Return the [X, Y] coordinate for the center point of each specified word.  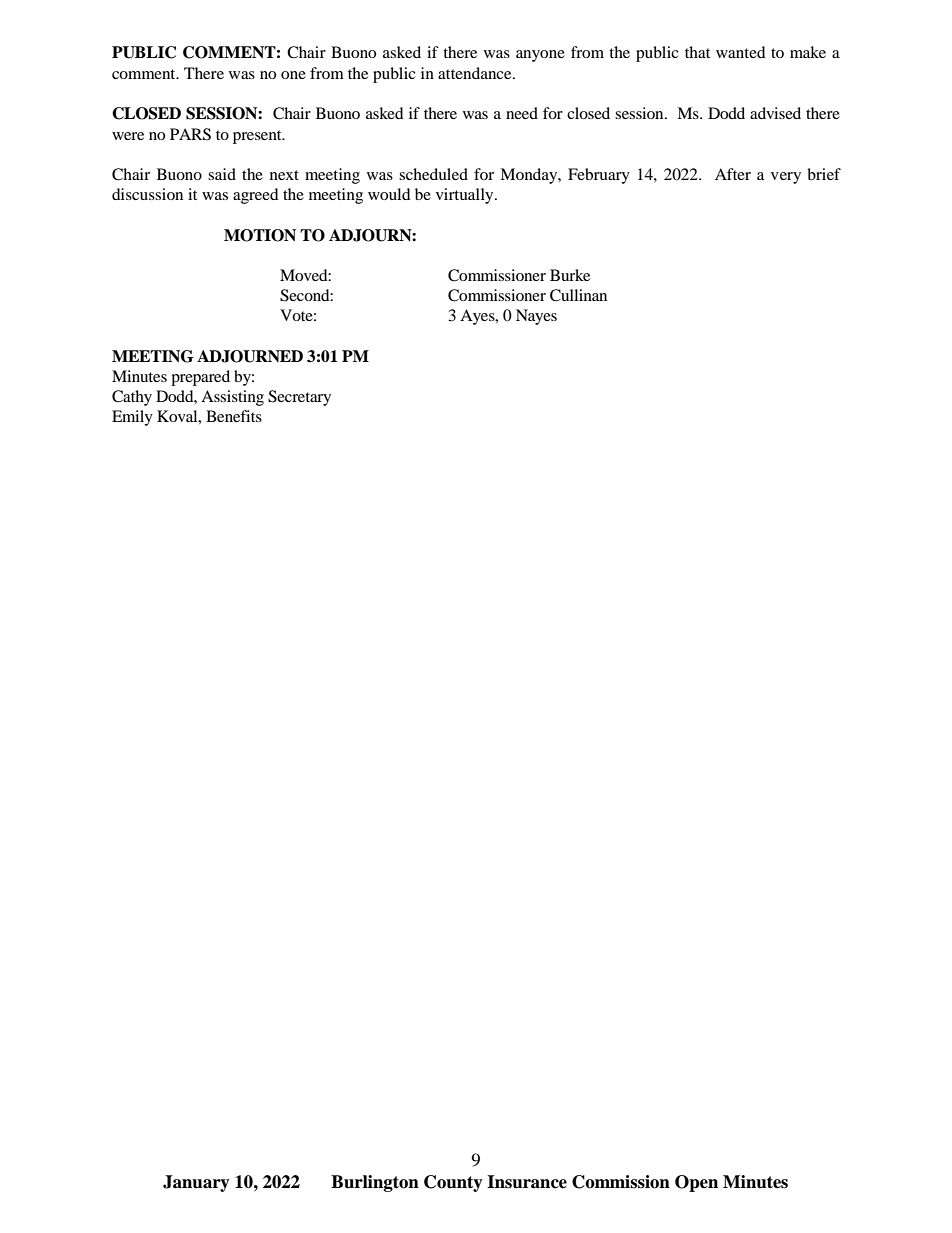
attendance [476, 73]
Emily [132, 418]
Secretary [299, 398]
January [196, 1183]
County [453, 1183]
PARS [190, 134]
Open [696, 1183]
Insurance [527, 1182]
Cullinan [578, 295]
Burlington [375, 1183]
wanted [741, 52]
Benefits [234, 416]
